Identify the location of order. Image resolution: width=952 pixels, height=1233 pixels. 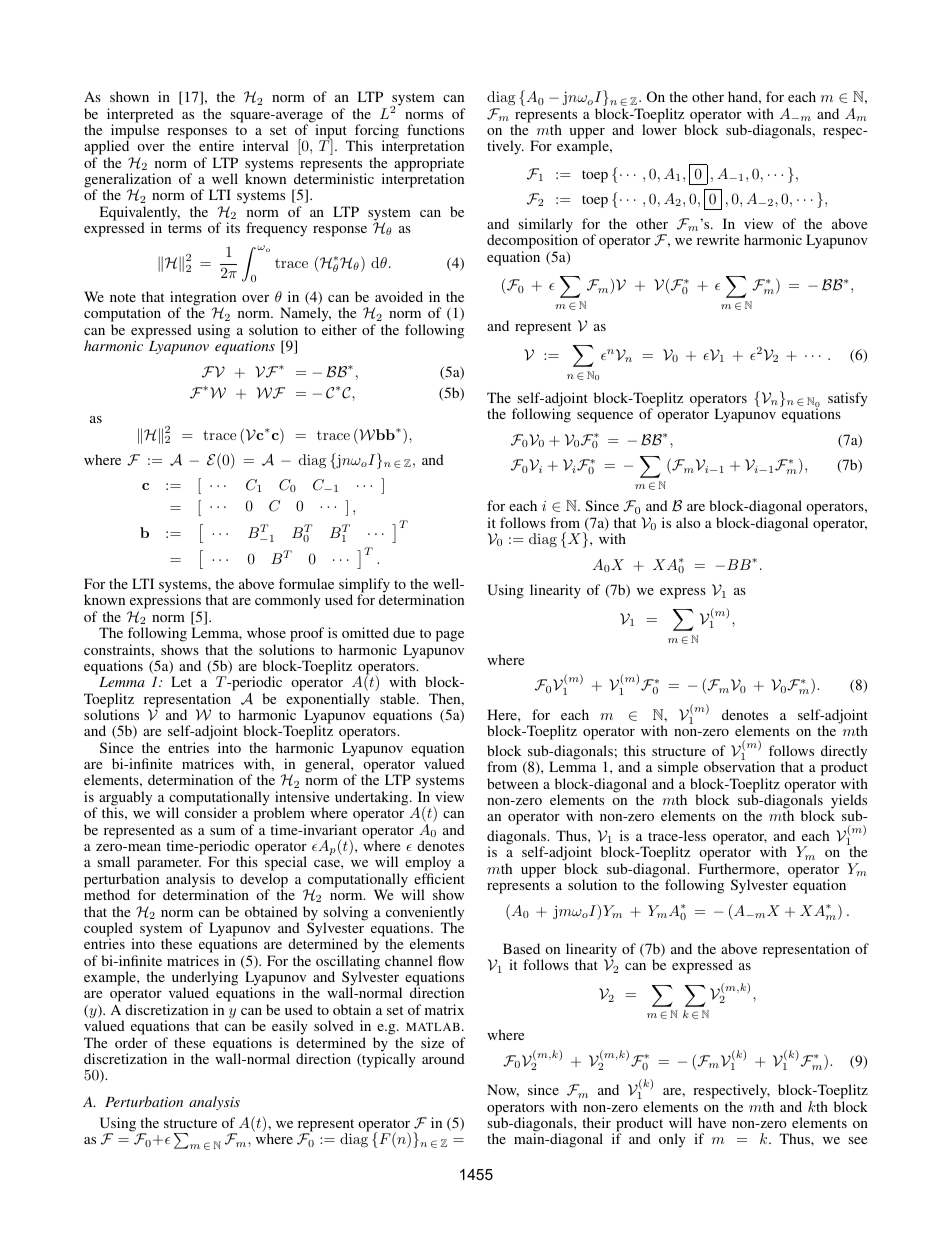
(131, 1042).
